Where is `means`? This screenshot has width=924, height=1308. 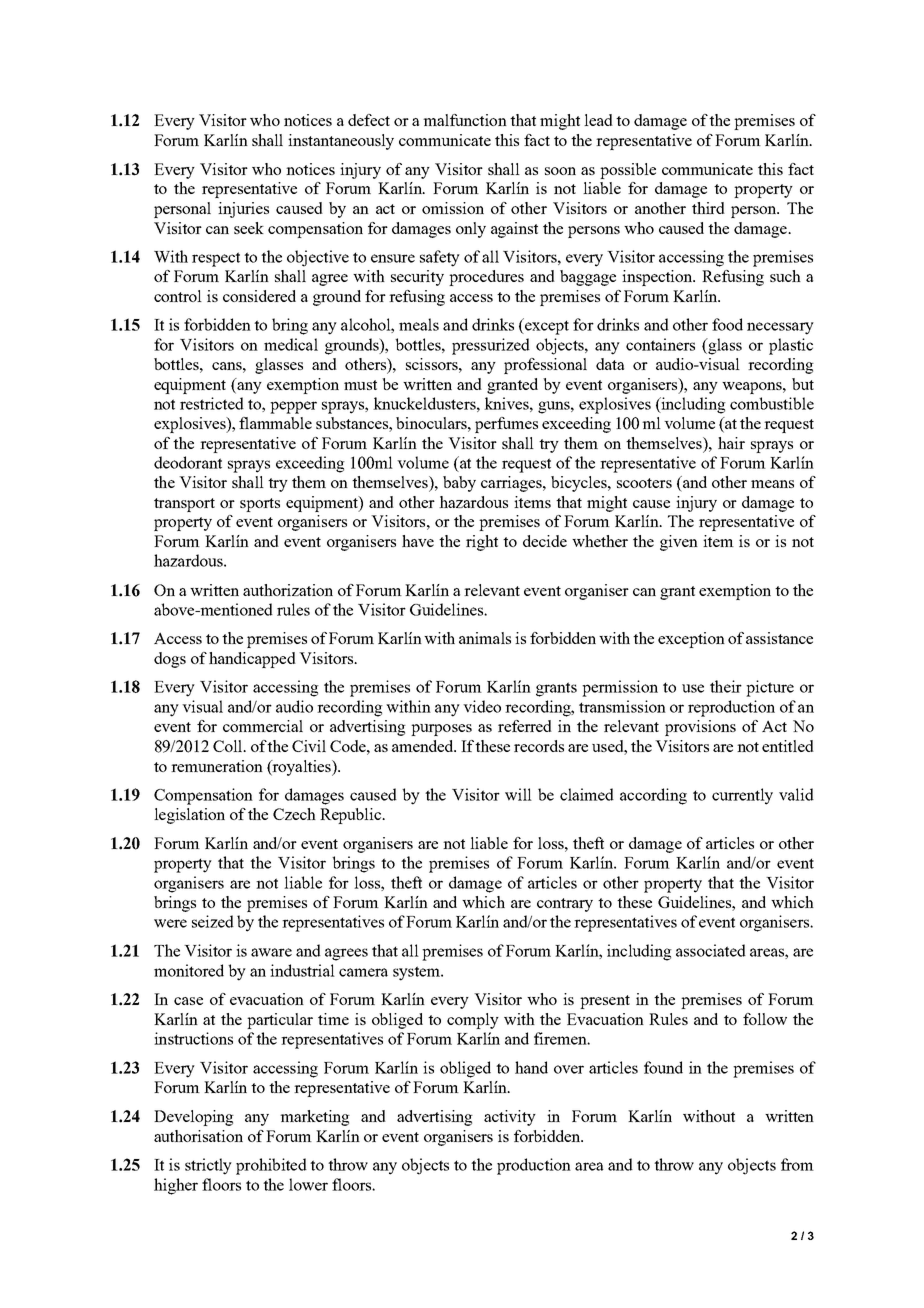
means is located at coordinates (772, 484).
